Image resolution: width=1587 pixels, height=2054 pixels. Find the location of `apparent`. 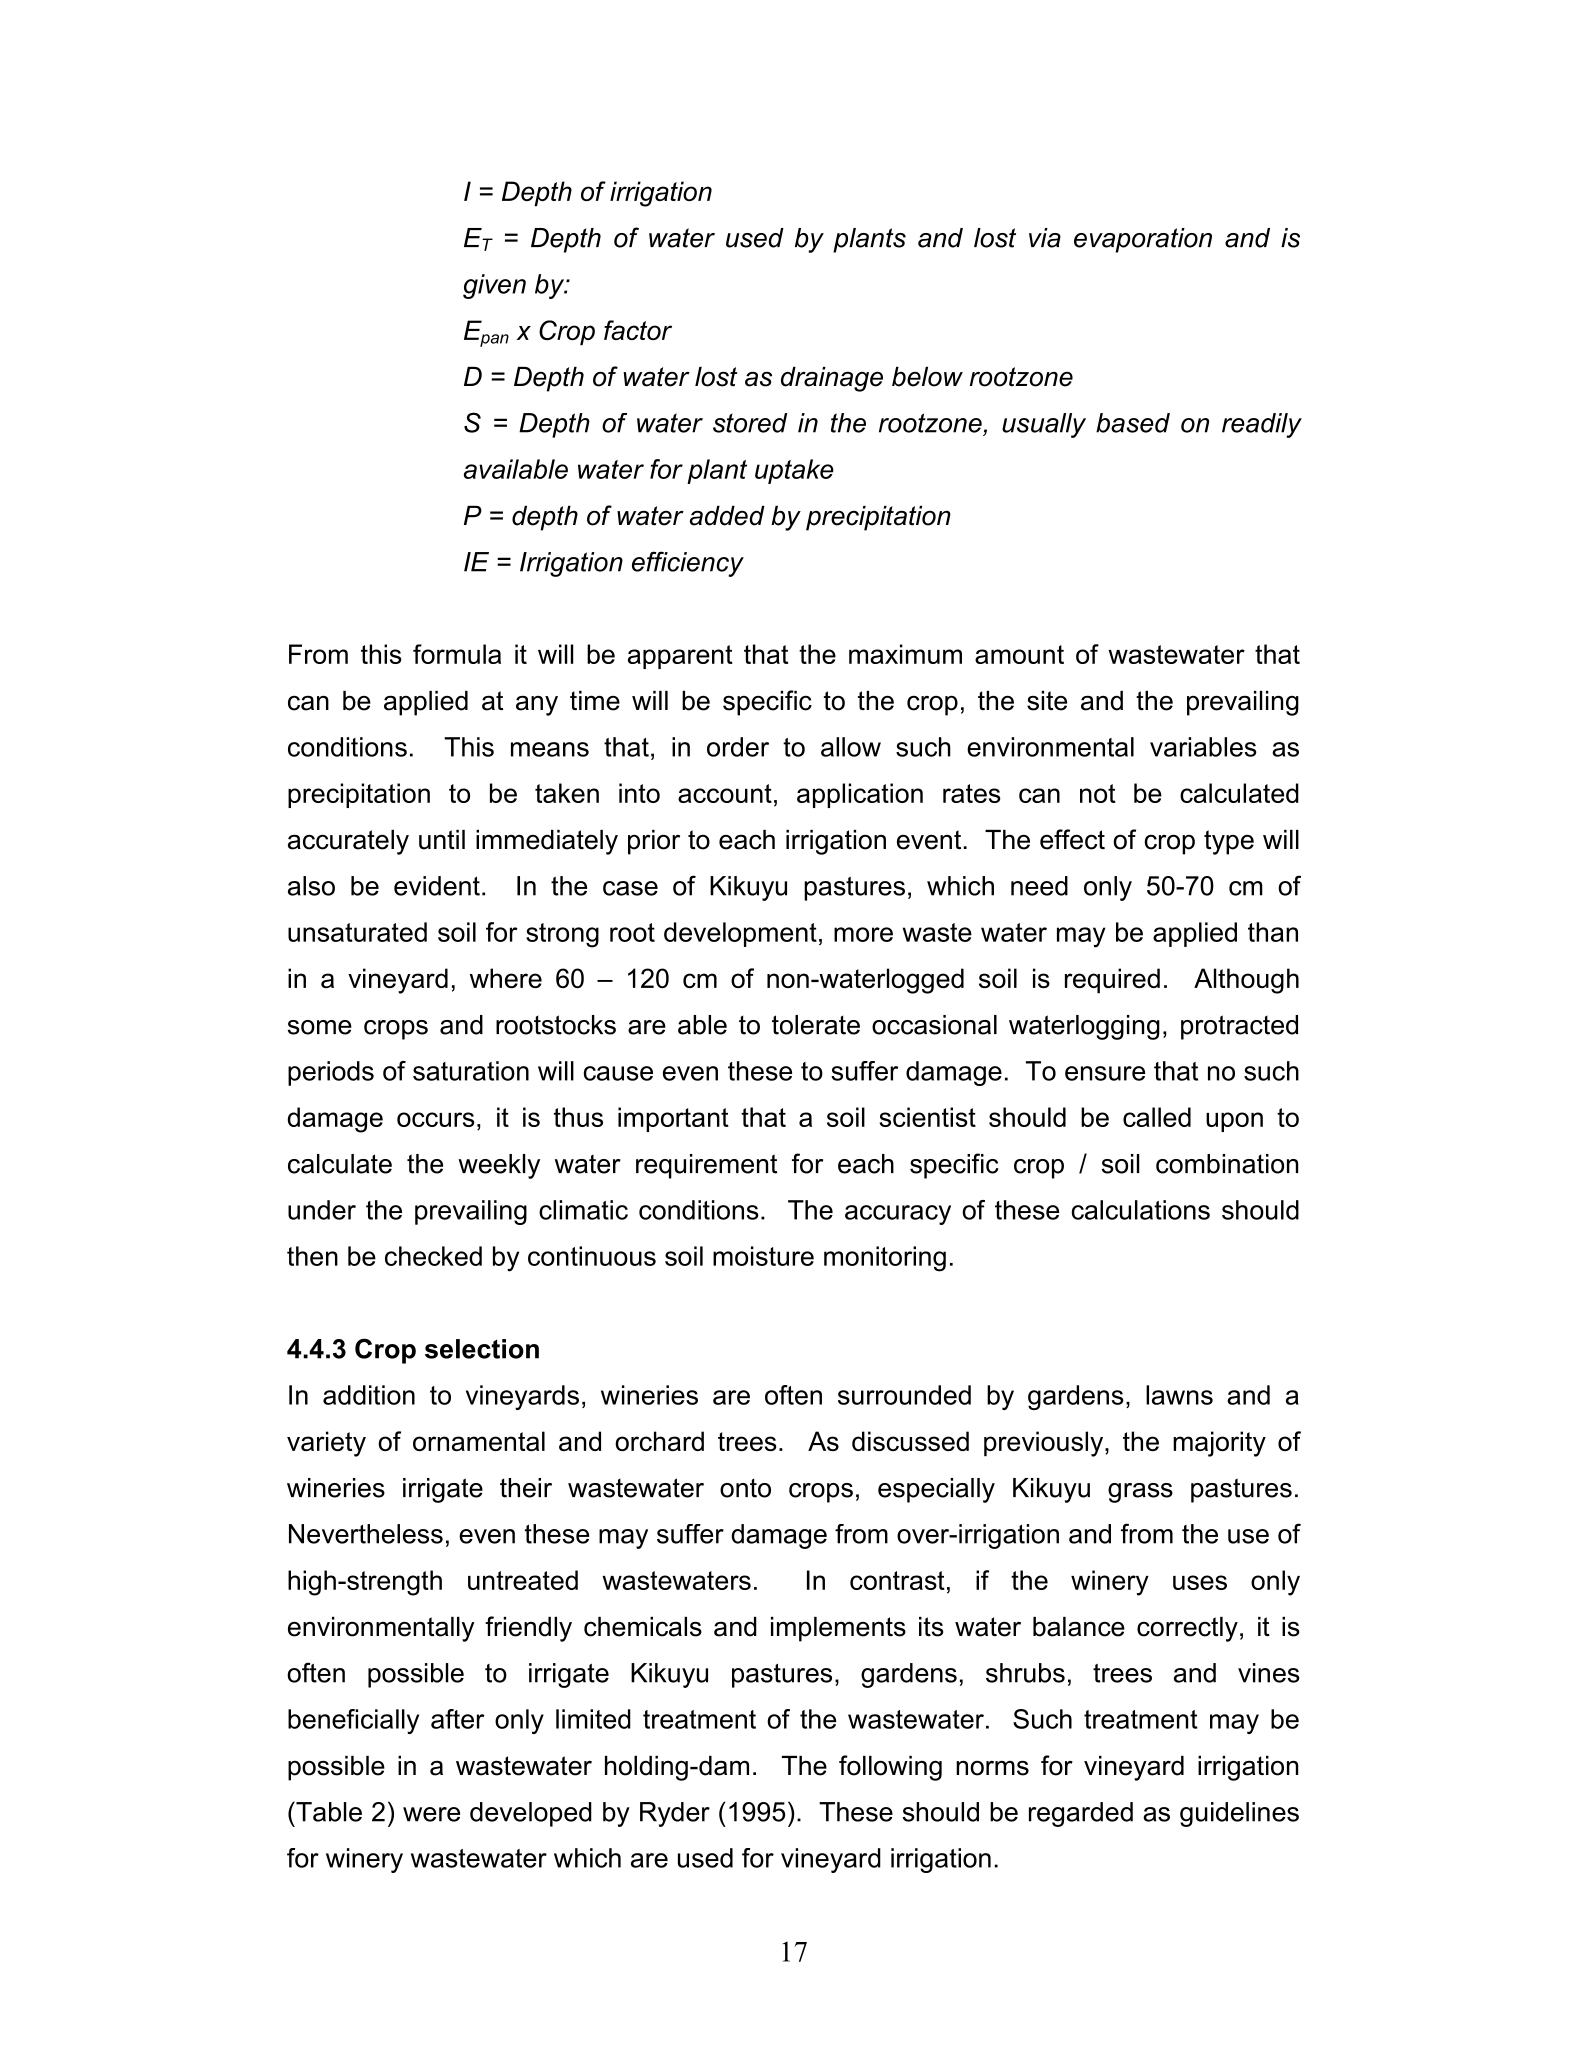

apparent is located at coordinates (680, 657).
